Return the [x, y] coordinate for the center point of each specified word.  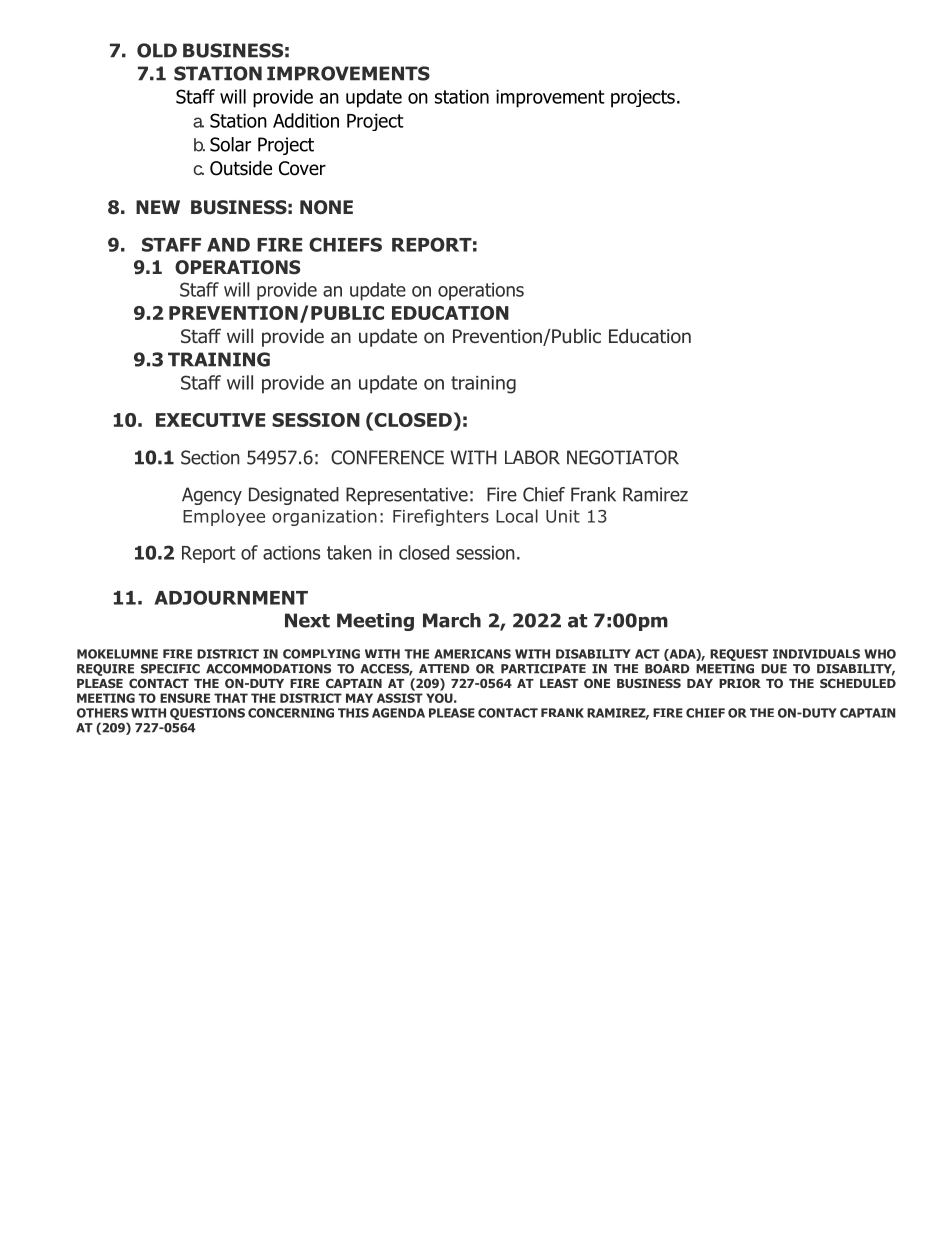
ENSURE [185, 698]
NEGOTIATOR [623, 457]
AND [228, 245]
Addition [306, 120]
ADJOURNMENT [231, 597]
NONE [326, 207]
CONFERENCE [387, 457]
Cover [302, 168]
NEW [158, 207]
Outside [241, 168]
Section [210, 457]
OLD [157, 50]
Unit [563, 516]
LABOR [532, 457]
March [452, 620]
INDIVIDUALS [816, 654]
